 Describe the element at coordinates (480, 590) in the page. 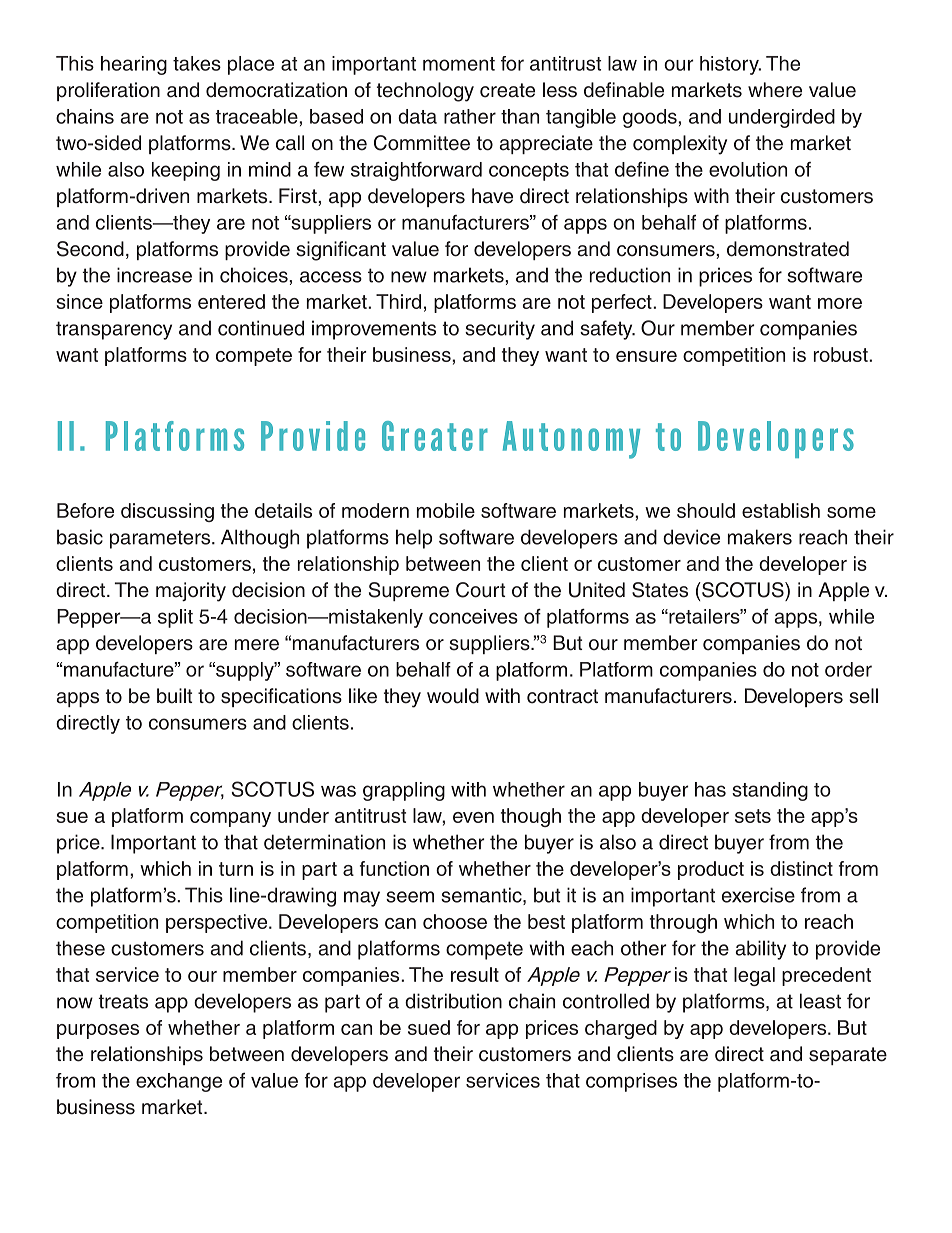

I see `Court` at that location.
